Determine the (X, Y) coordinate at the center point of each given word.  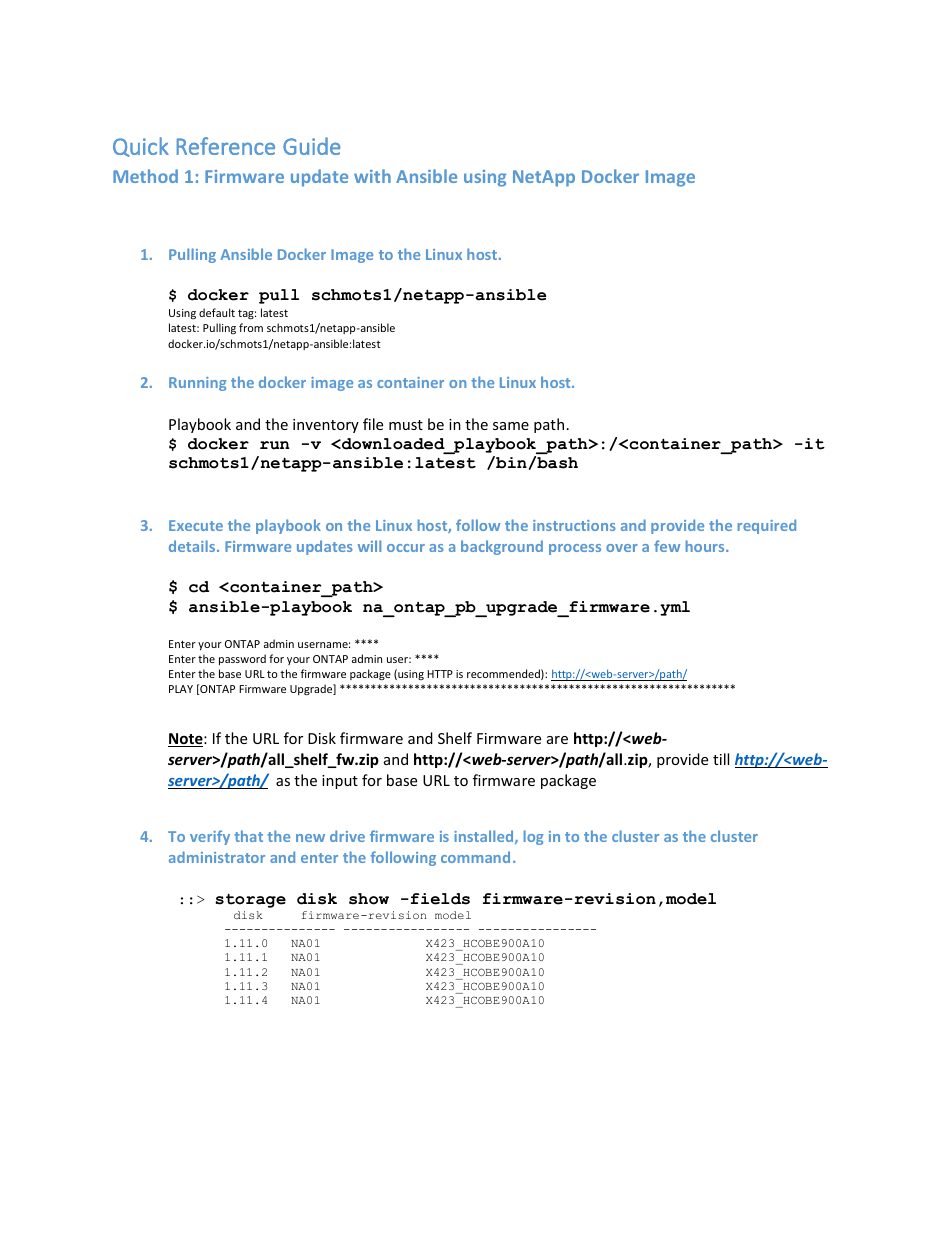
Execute (196, 525)
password (242, 659)
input (340, 782)
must (406, 425)
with (372, 176)
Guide (311, 146)
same (511, 426)
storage (250, 900)
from (251, 327)
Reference (226, 146)
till (721, 759)
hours (706, 546)
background (502, 547)
